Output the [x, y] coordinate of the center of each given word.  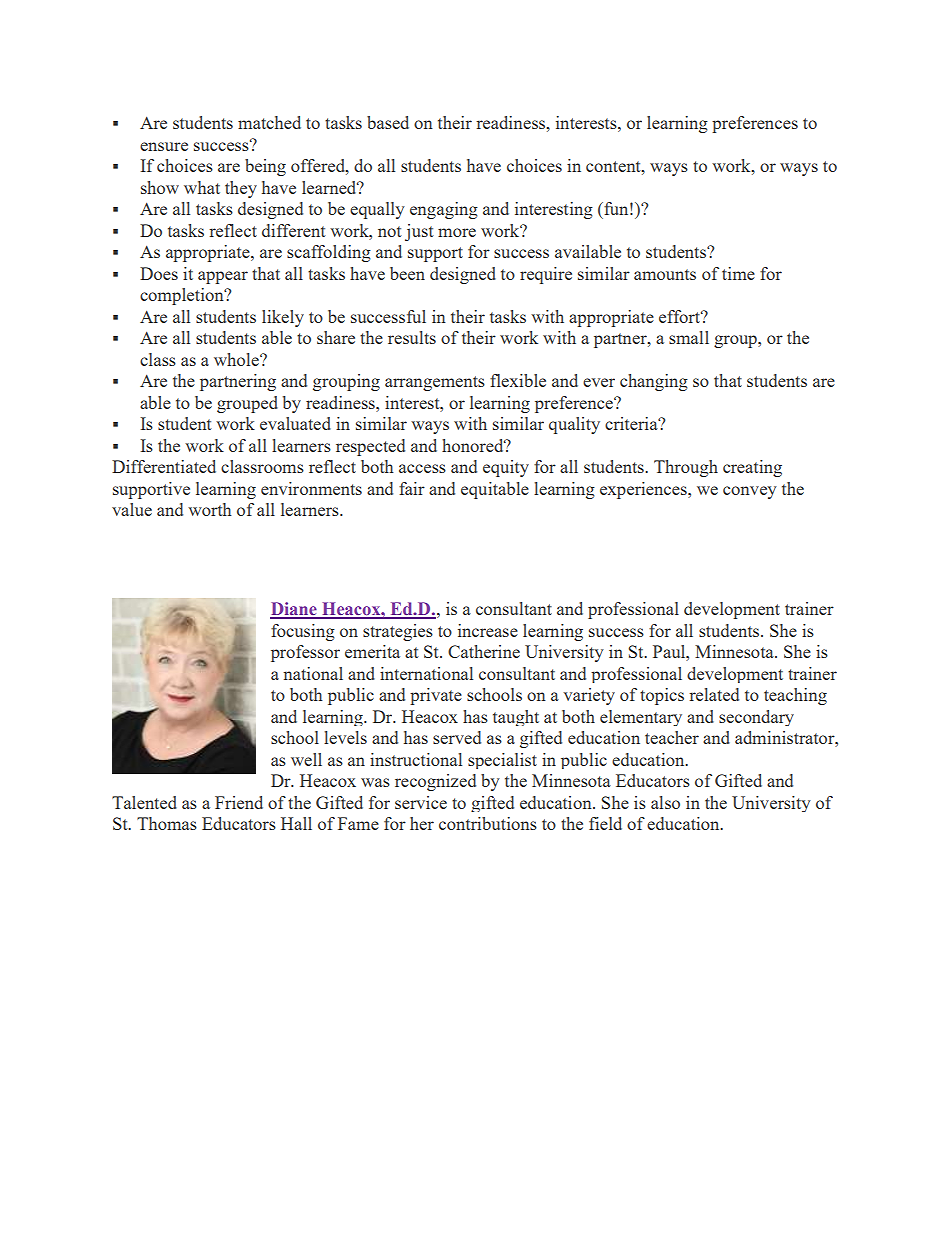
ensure [164, 146]
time [738, 273]
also [665, 802]
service [421, 802]
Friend [239, 802]
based [388, 122]
